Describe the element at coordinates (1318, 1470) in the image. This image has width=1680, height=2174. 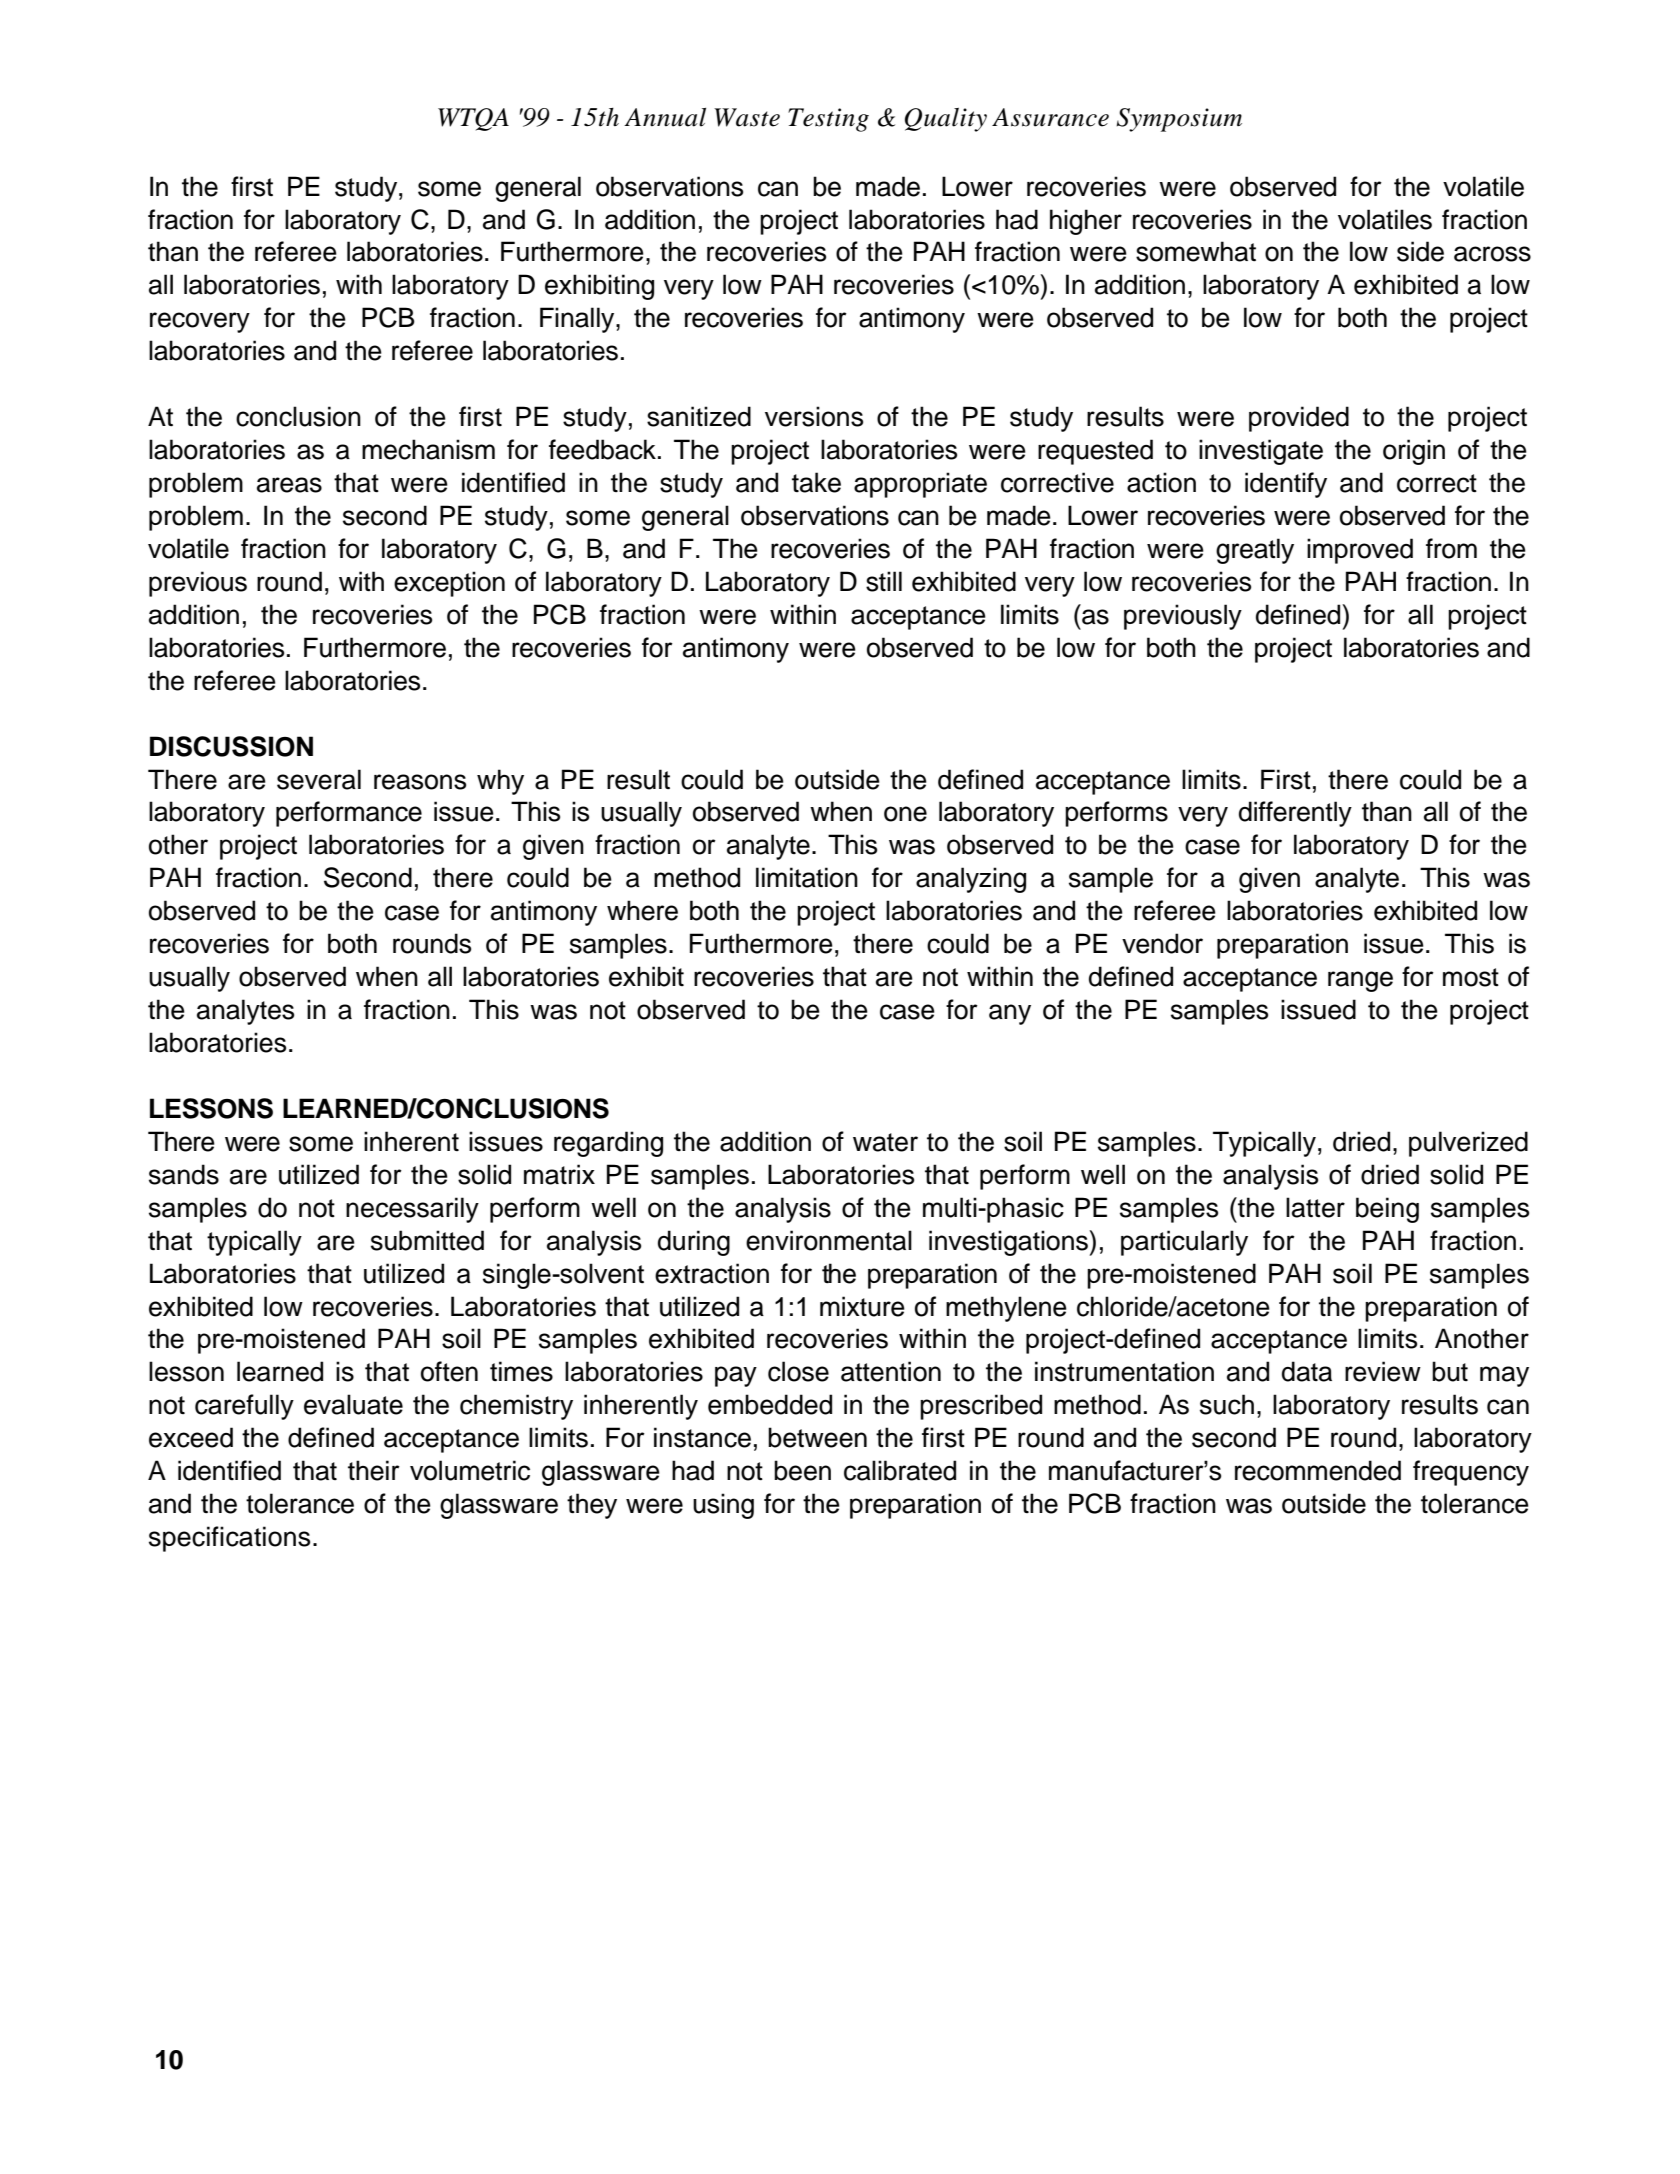
I see `recommended` at that location.
